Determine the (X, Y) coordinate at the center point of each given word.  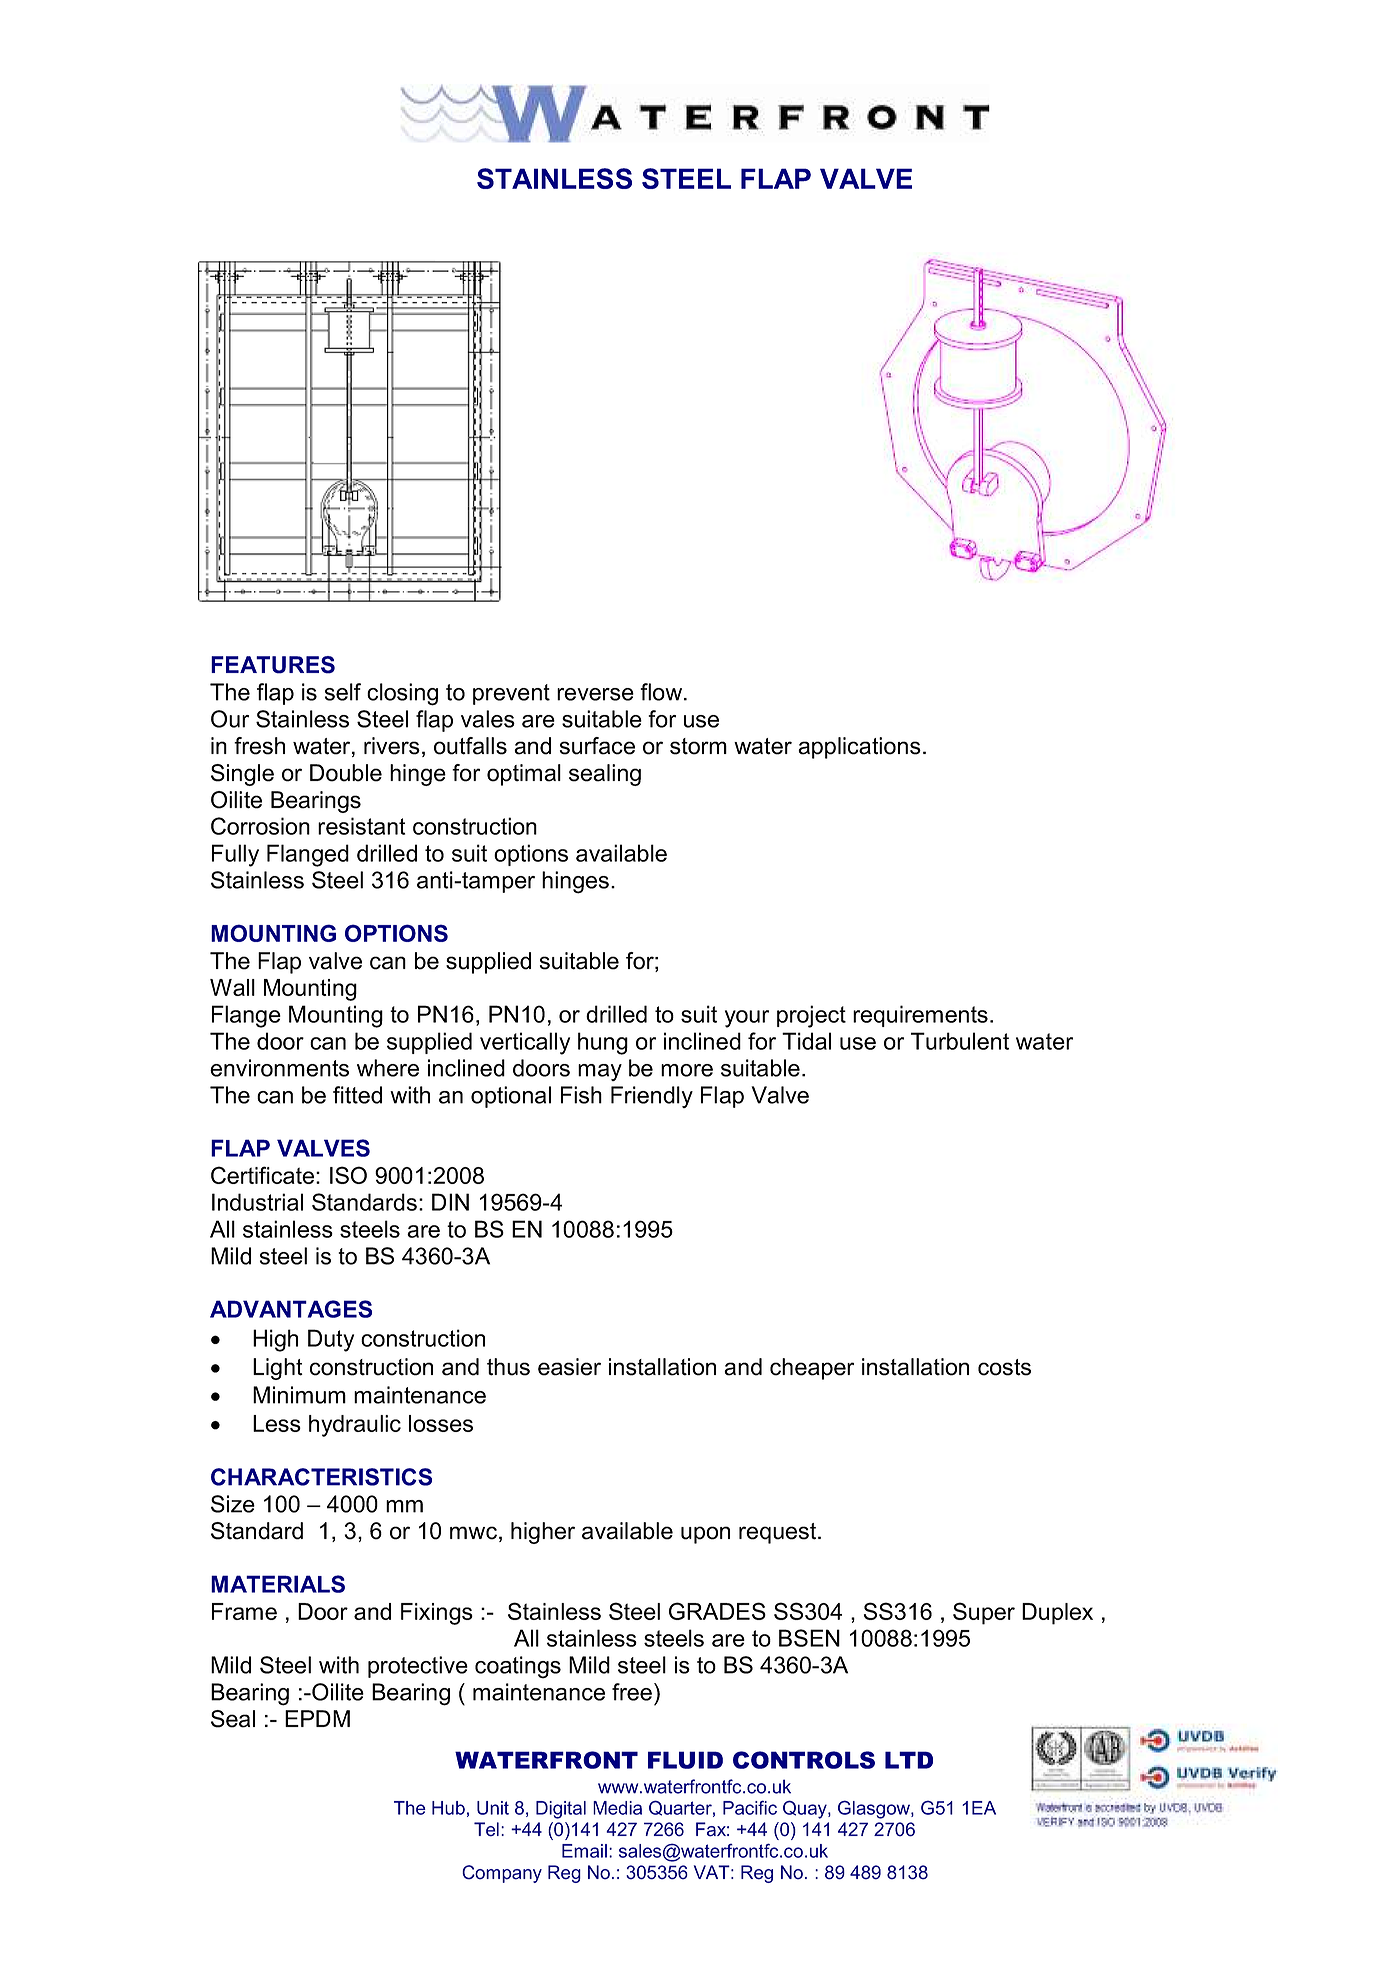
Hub (448, 1808)
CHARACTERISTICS (321, 1477)
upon (705, 1535)
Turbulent (960, 1041)
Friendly (652, 1097)
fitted (357, 1095)
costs (1004, 1367)
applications (859, 748)
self (343, 692)
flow (662, 692)
